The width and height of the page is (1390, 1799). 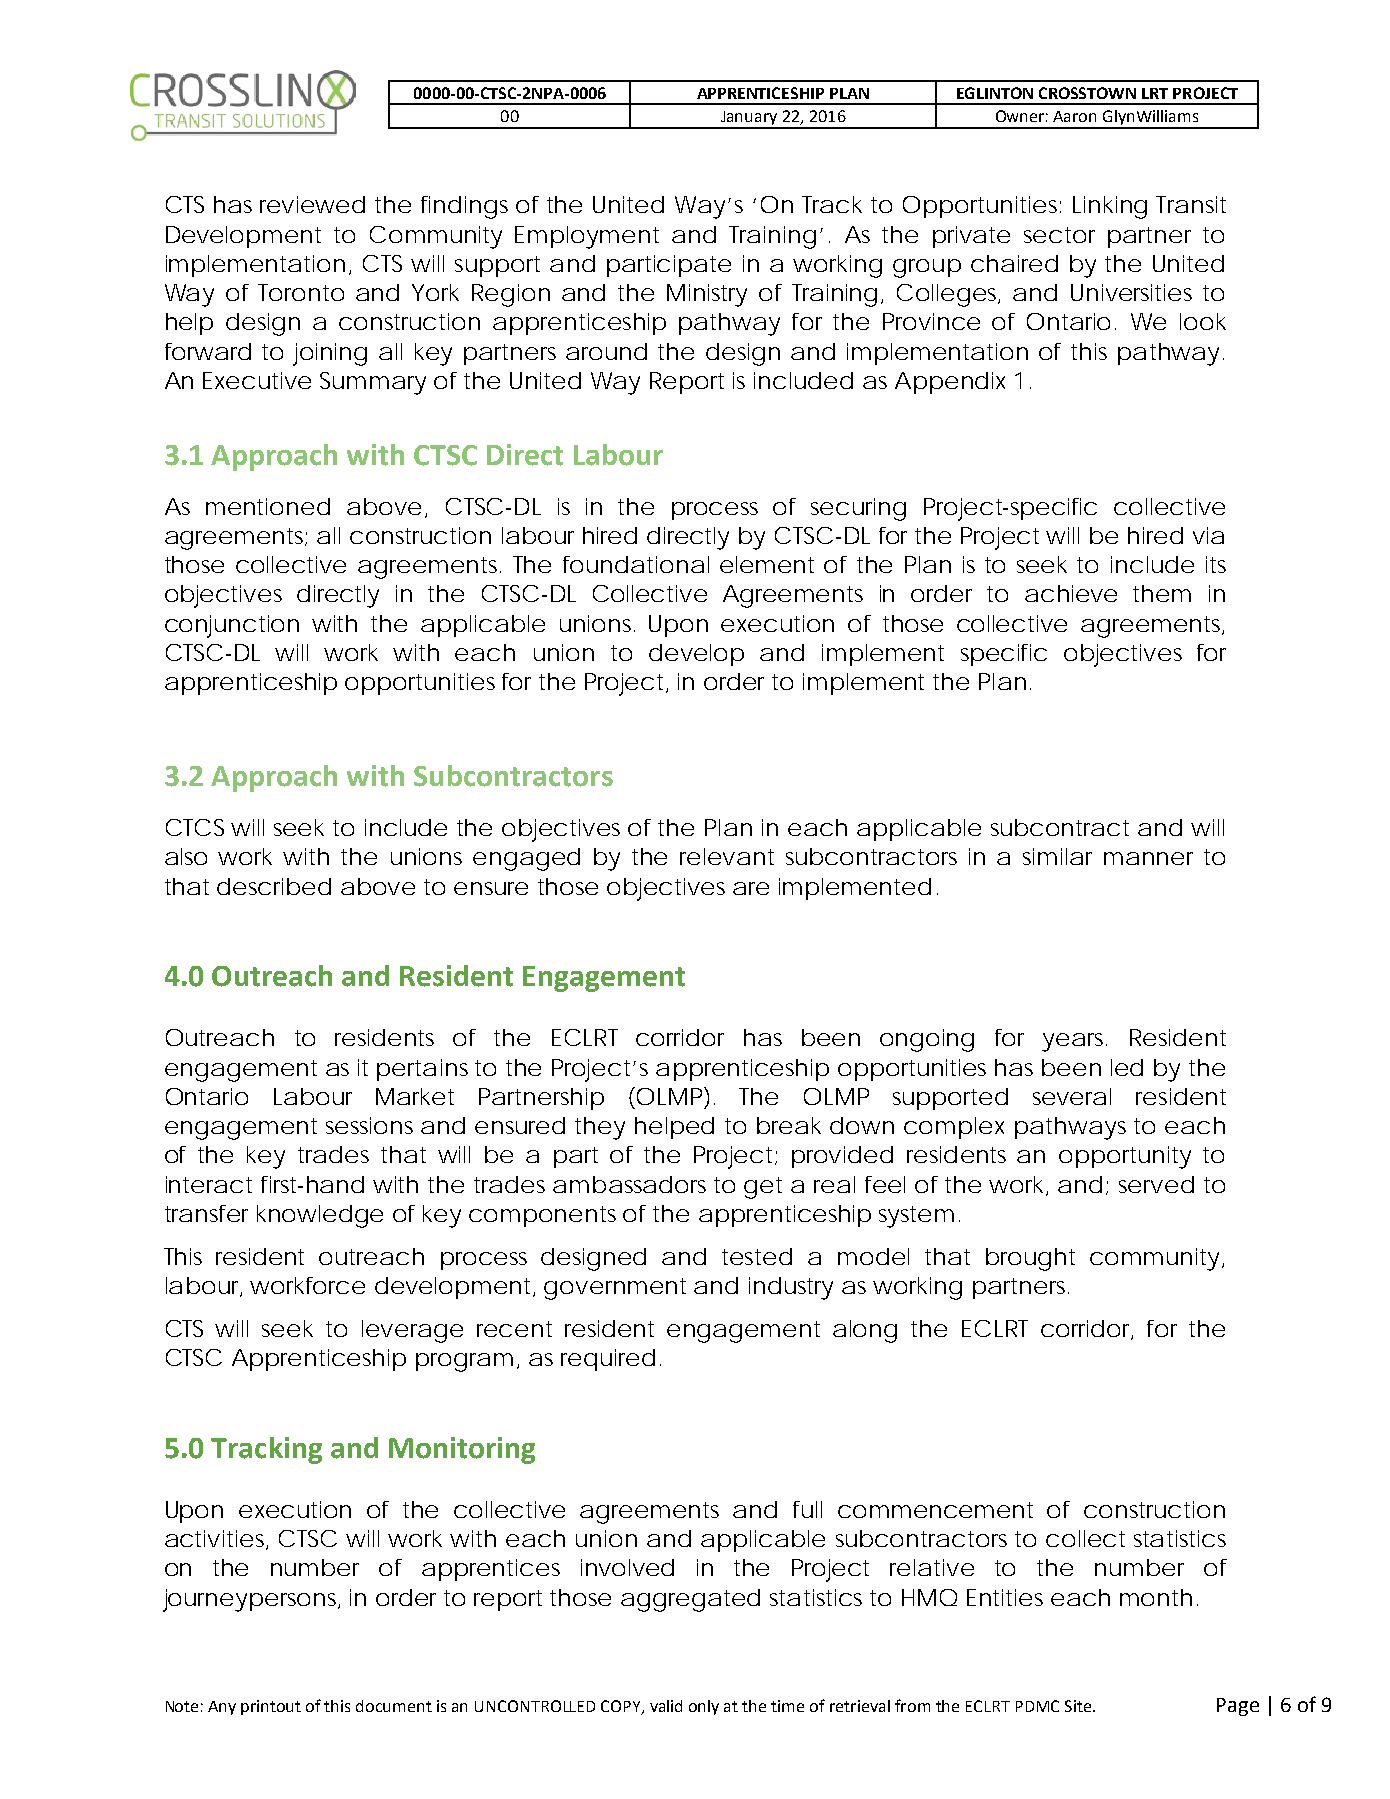 I want to click on Site, so click(x=1079, y=1706).
